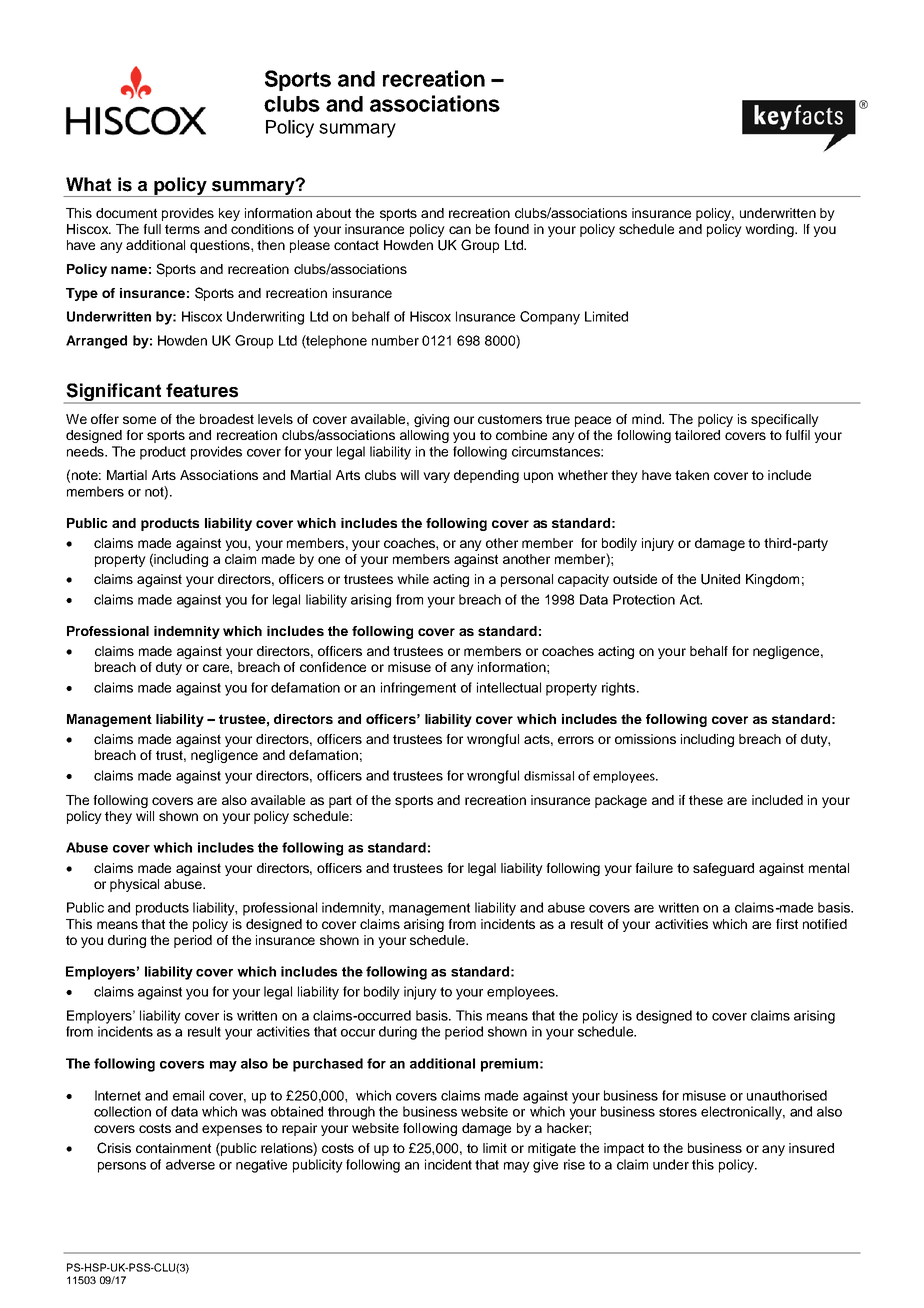 The width and height of the screenshot is (924, 1308). What do you see at coordinates (549, 776) in the screenshot?
I see `dismissal` at bounding box center [549, 776].
